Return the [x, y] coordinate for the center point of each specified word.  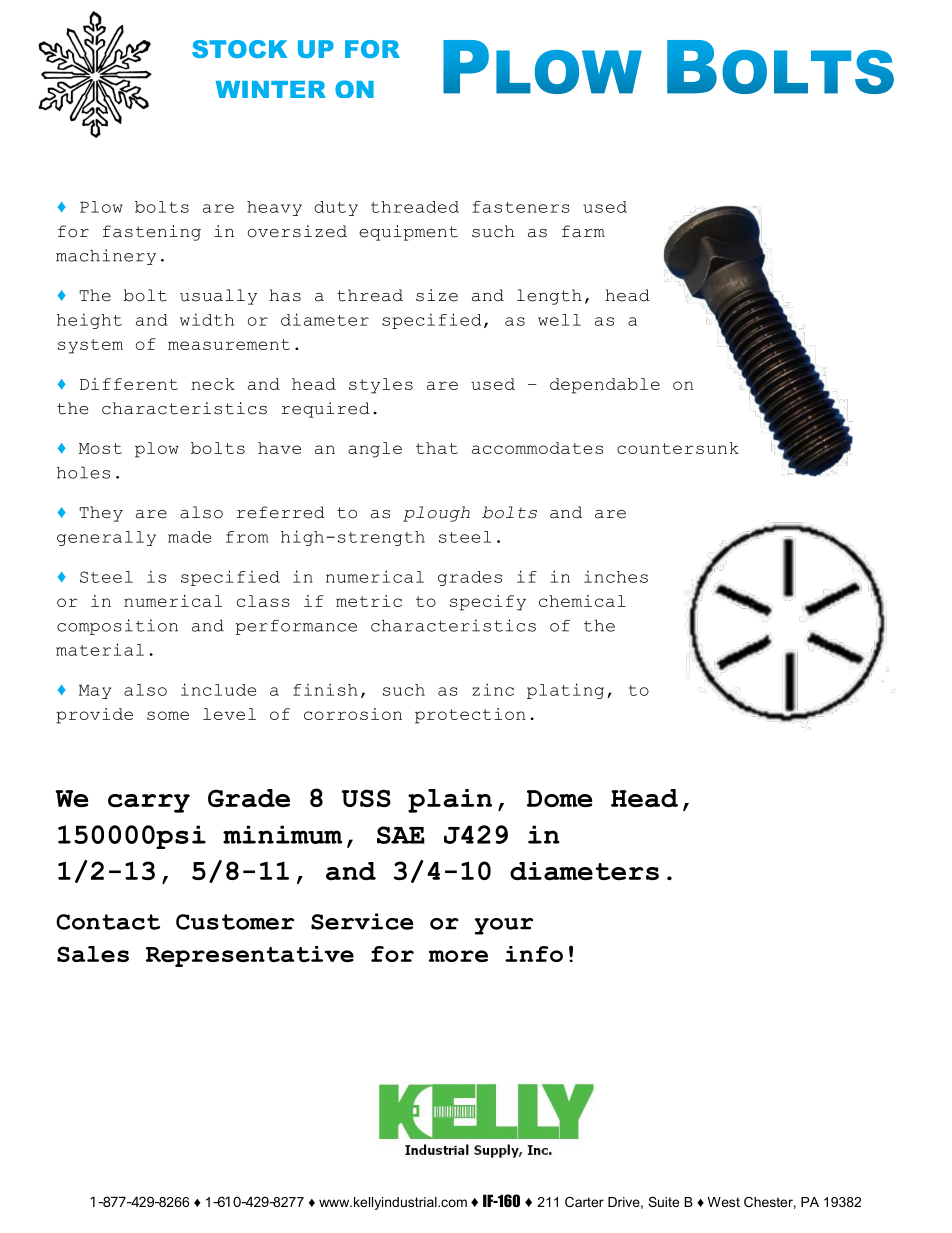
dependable [605, 386]
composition [117, 627]
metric [369, 601]
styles [381, 386]
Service [362, 921]
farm [583, 231]
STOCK [239, 49]
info [534, 954]
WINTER [271, 89]
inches [616, 576]
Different [129, 384]
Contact [108, 922]
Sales [93, 954]
